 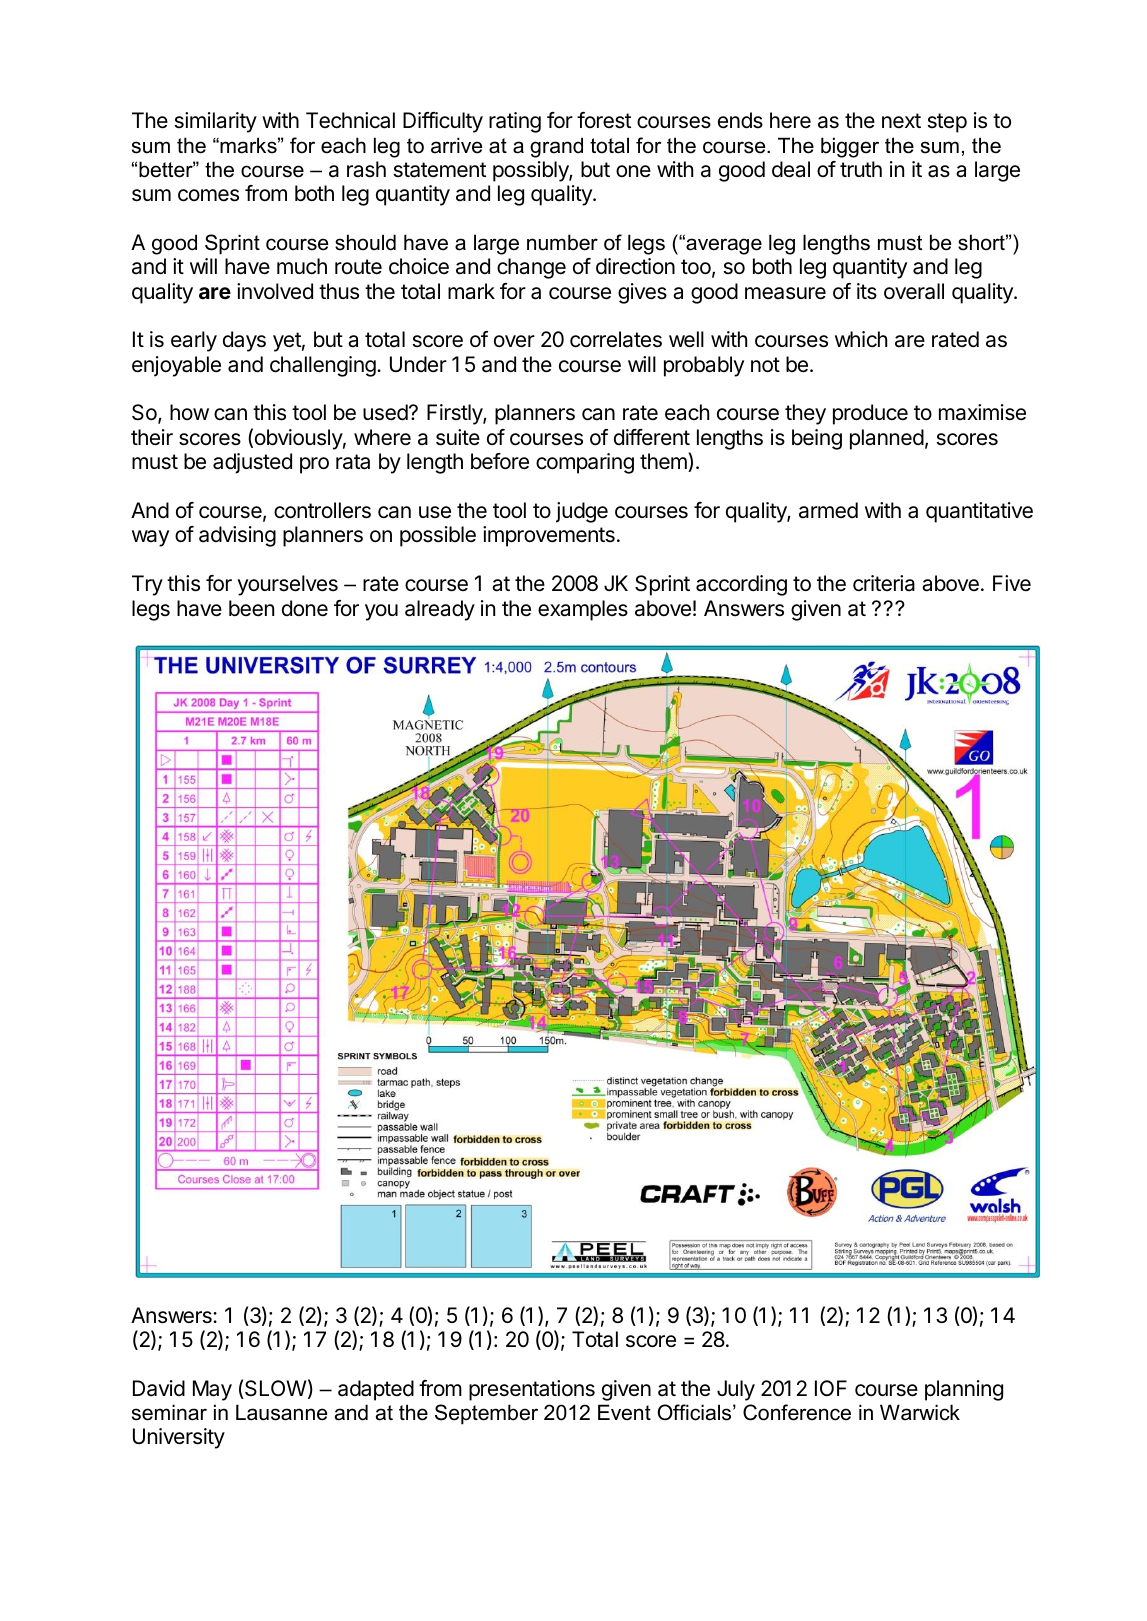 What do you see at coordinates (216, 122) in the image?
I see `similarity` at bounding box center [216, 122].
